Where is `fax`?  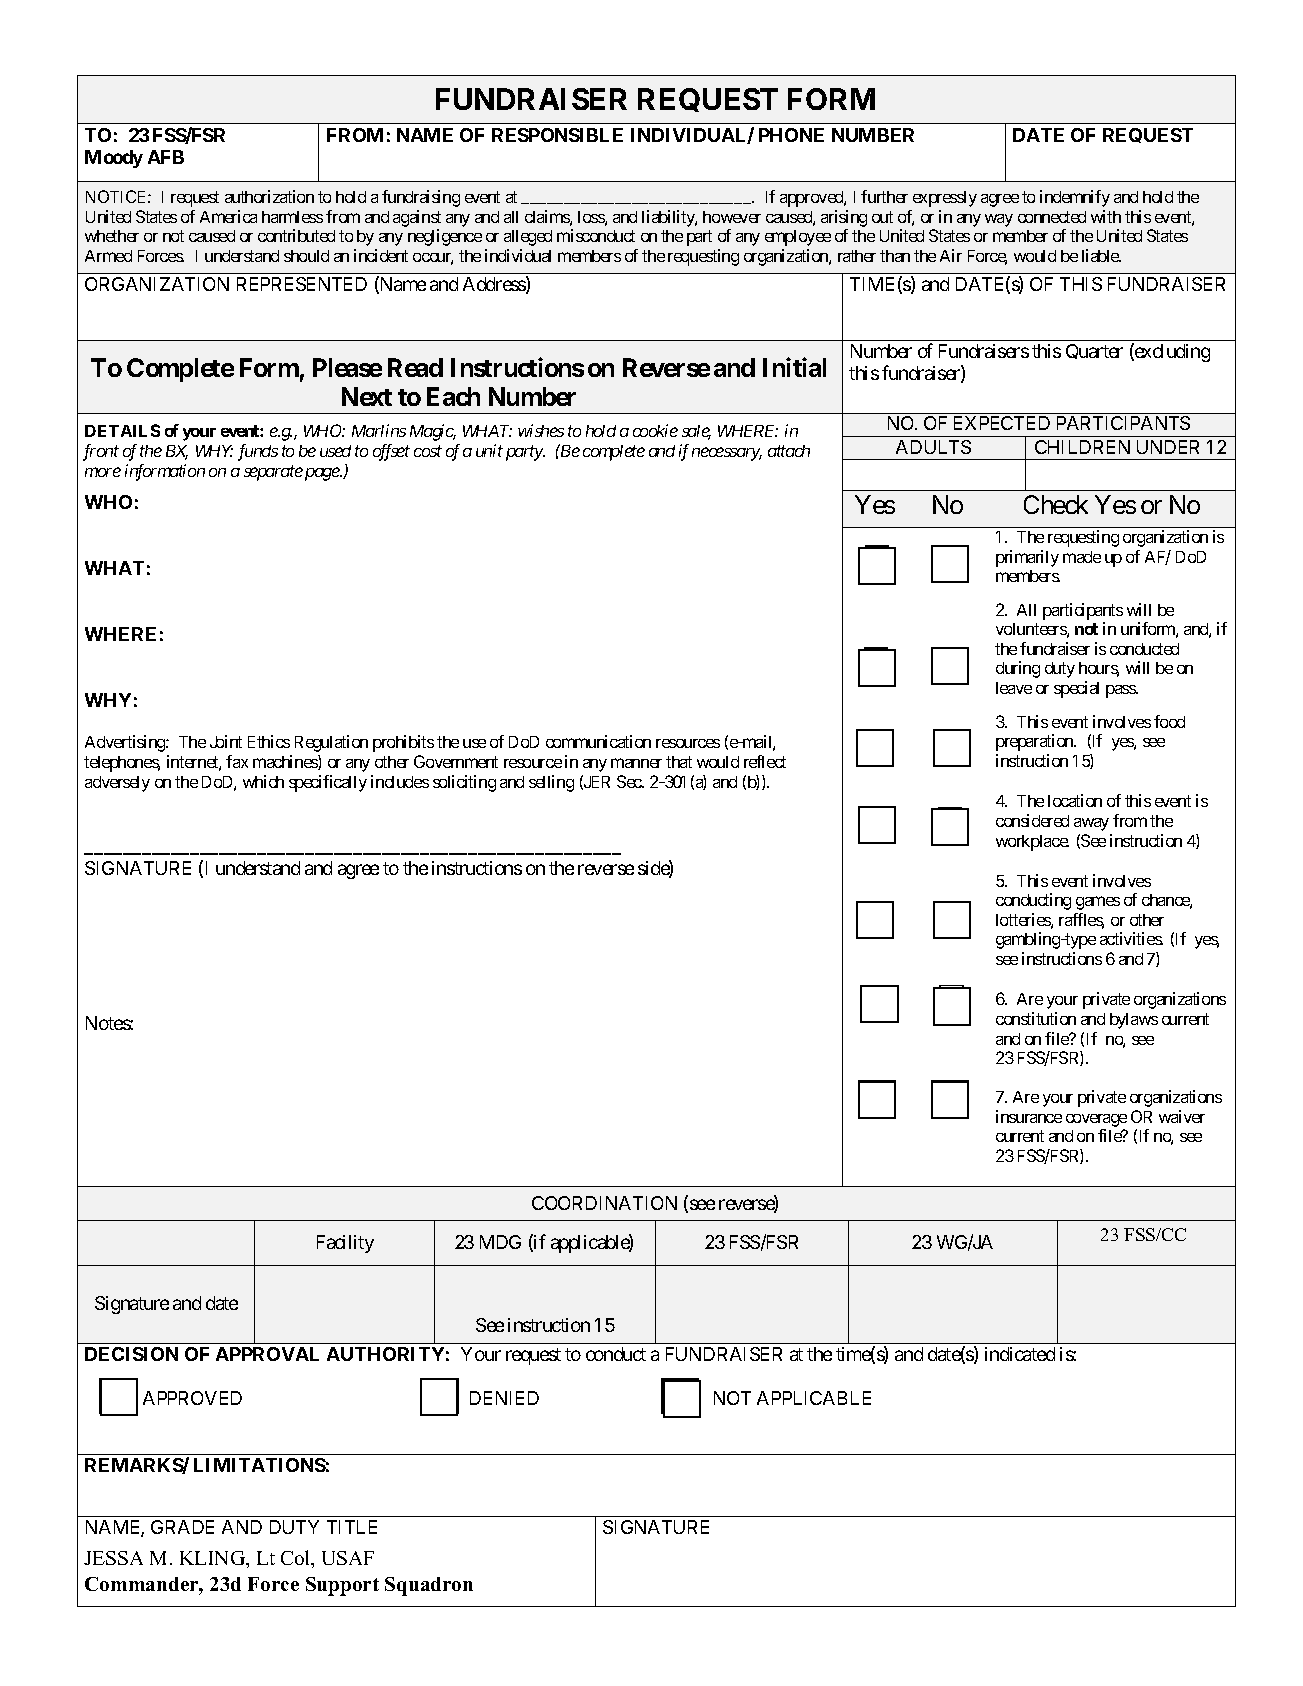
fax is located at coordinates (237, 761).
